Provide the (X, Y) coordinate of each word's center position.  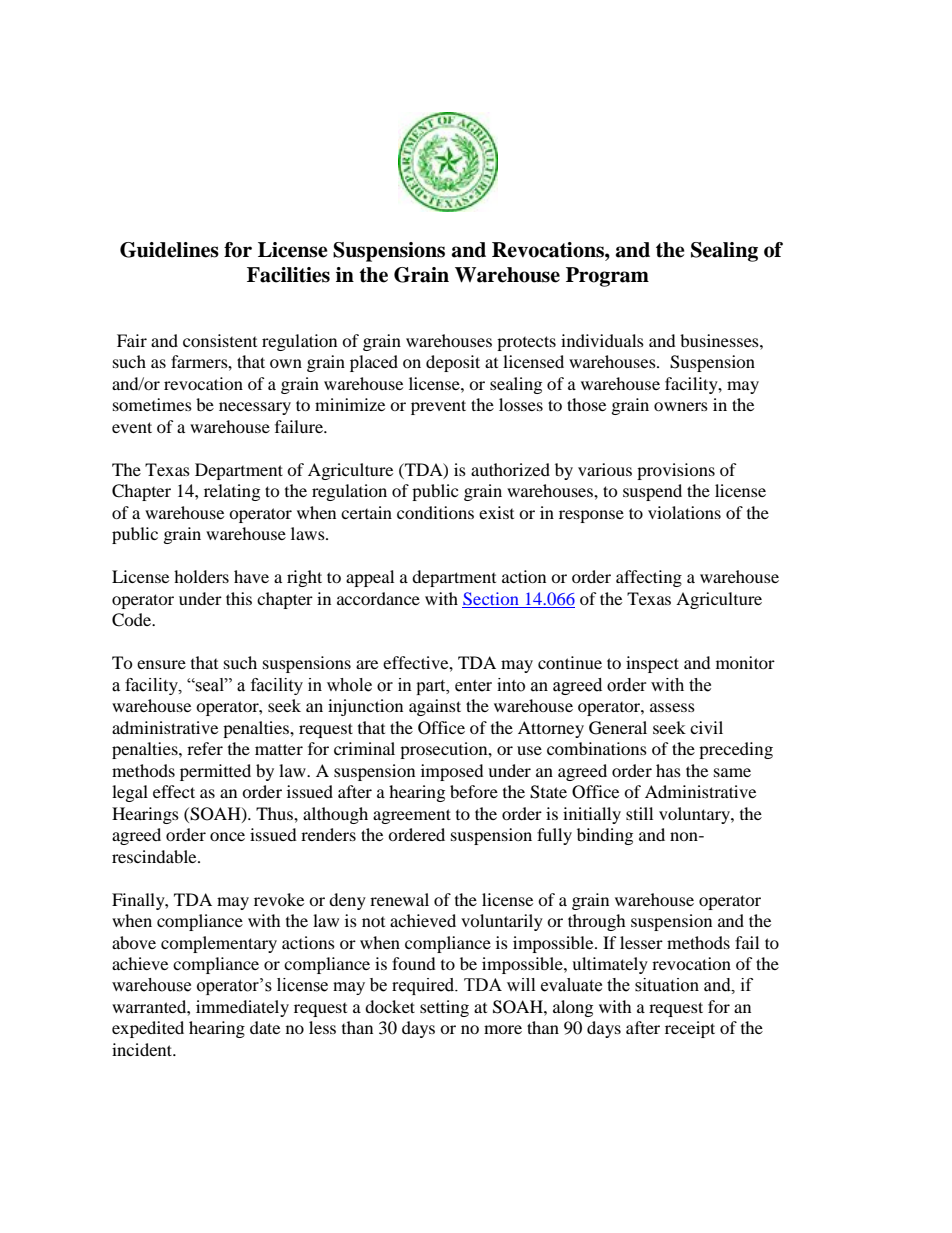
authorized (510, 469)
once (227, 836)
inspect (652, 664)
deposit (453, 363)
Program (607, 277)
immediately (242, 1008)
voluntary (695, 815)
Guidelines (169, 250)
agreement (412, 816)
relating (232, 492)
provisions (676, 471)
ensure (161, 664)
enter (473, 686)
